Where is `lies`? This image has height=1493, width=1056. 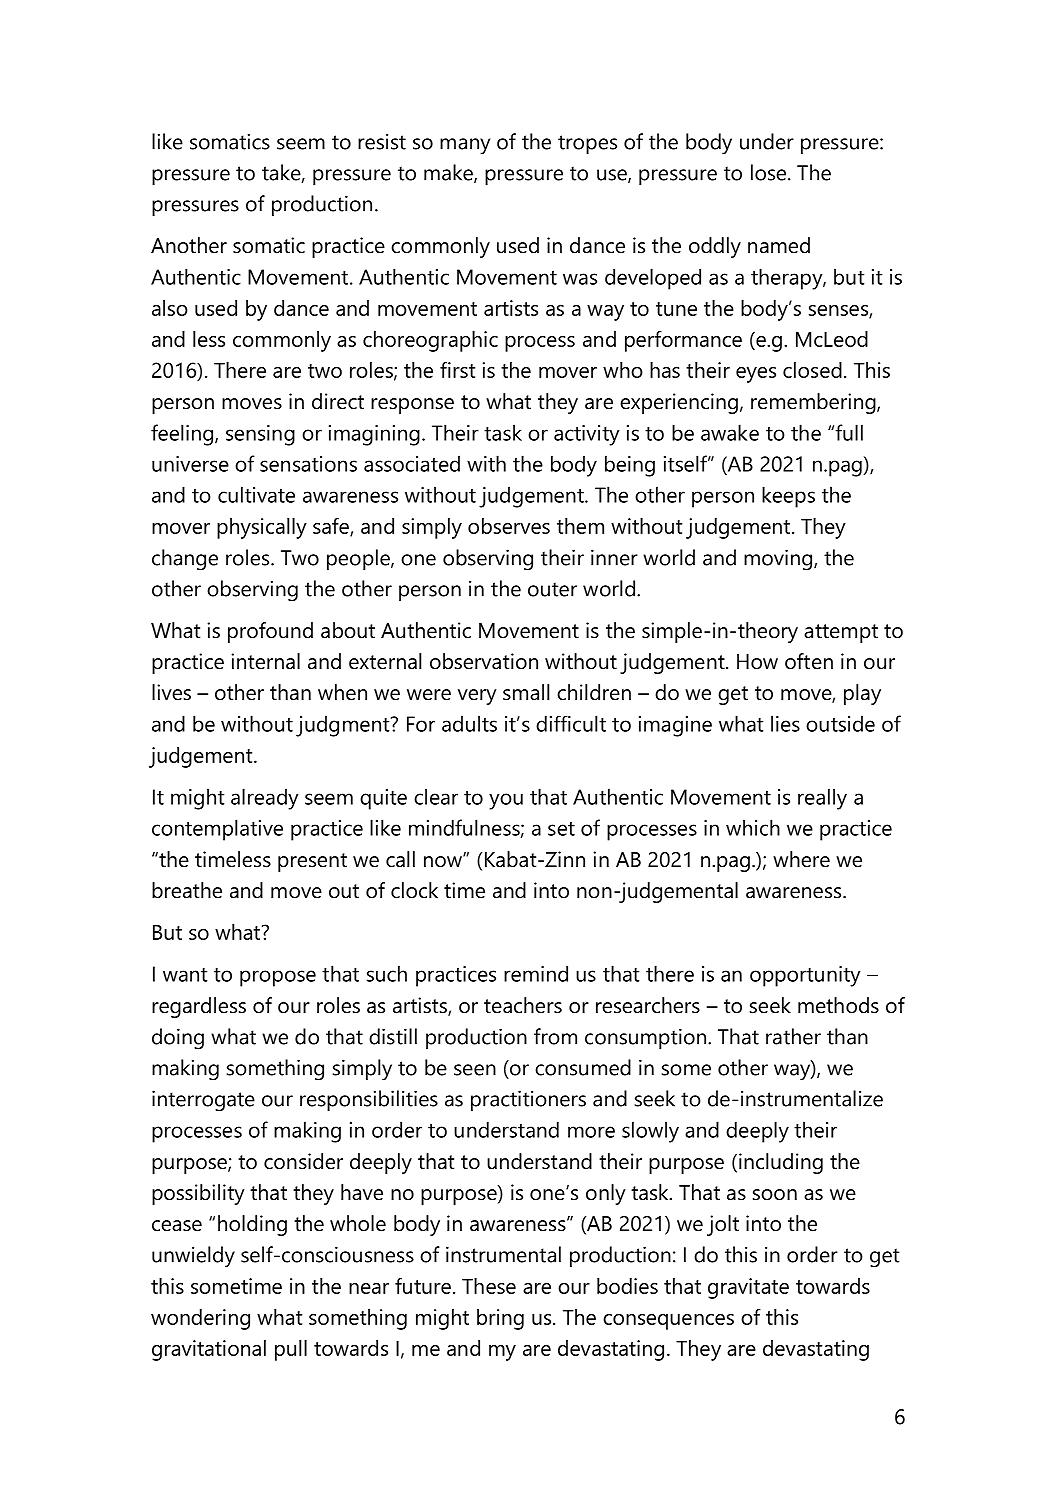
lies is located at coordinates (785, 723).
